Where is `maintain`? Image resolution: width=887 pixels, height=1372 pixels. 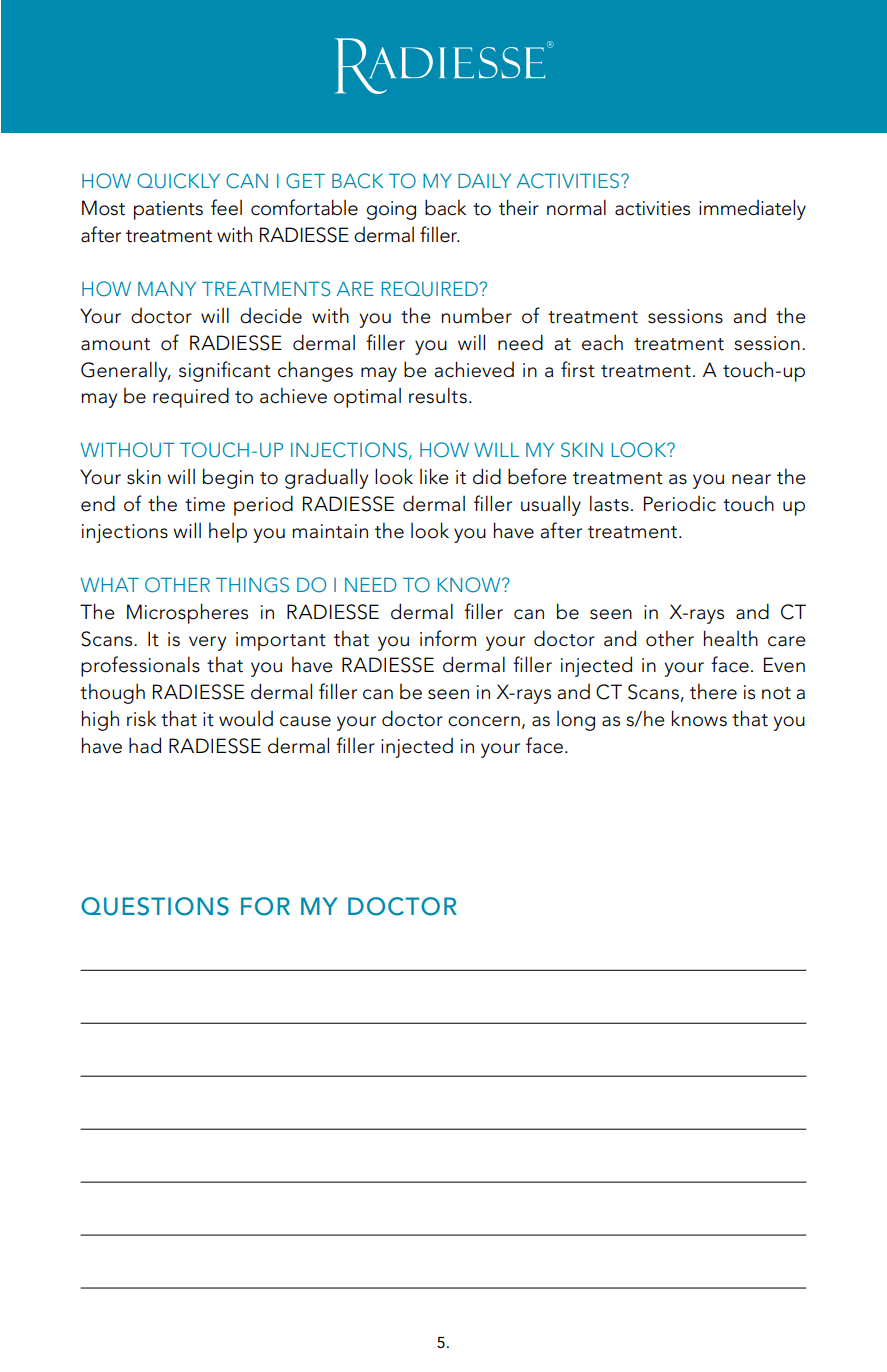
maintain is located at coordinates (330, 531).
